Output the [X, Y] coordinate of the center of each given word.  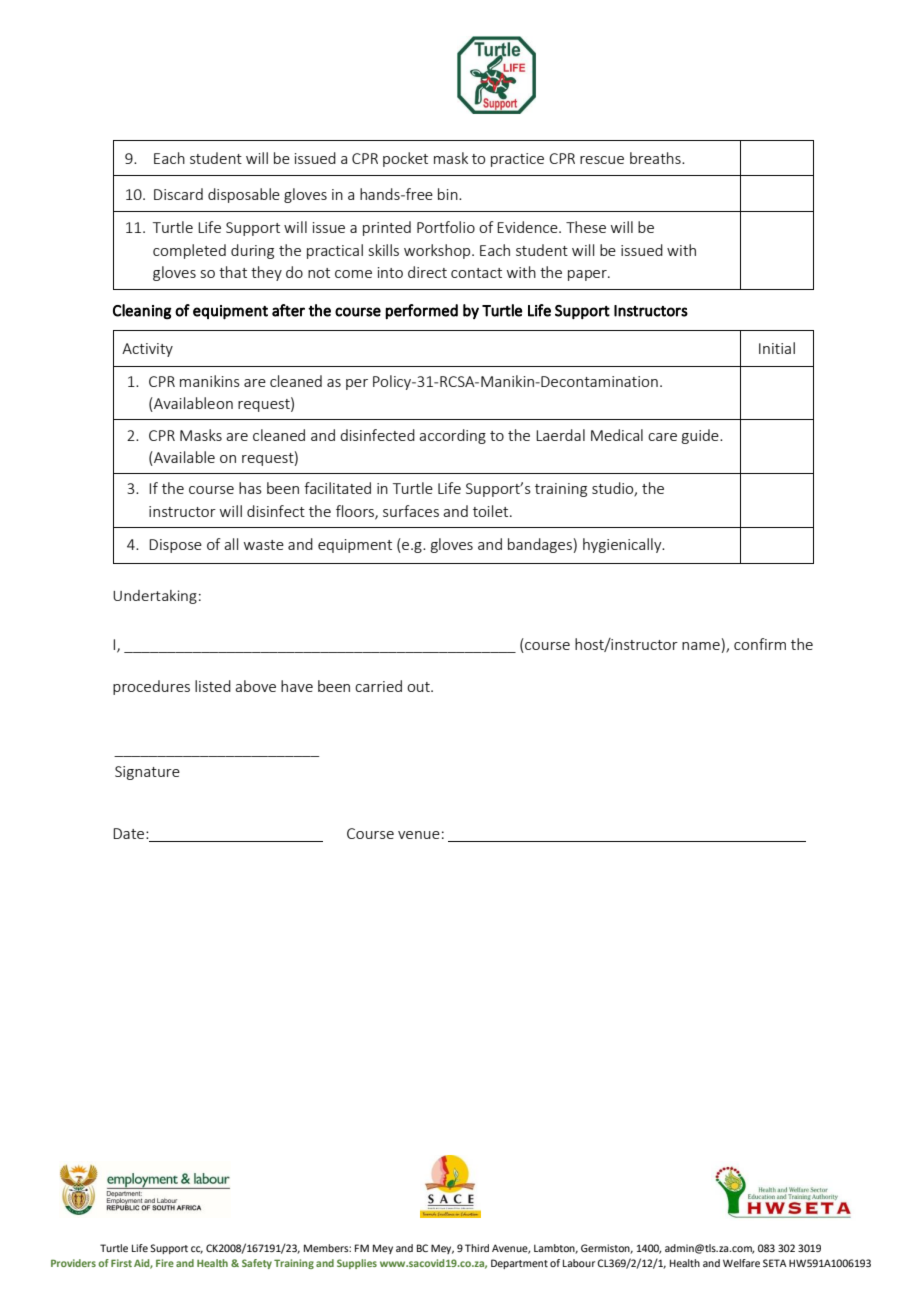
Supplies [357, 1264]
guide [701, 436]
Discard [178, 194]
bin [449, 194]
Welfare [741, 1263]
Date [130, 833]
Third [477, 1248]
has [250, 488]
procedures [151, 687]
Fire [165, 1263]
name [701, 646]
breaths [656, 158]
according [452, 436]
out [419, 687]
